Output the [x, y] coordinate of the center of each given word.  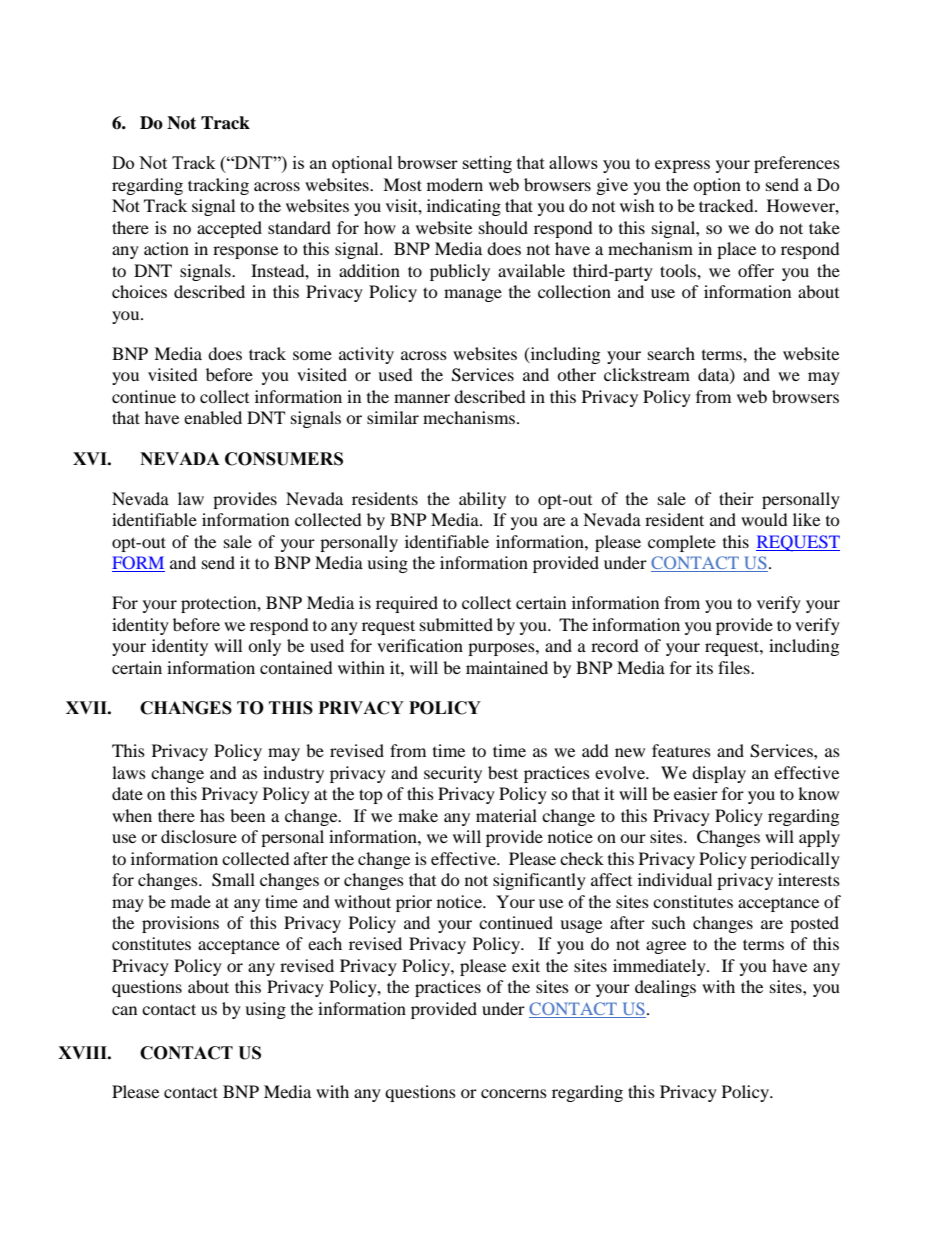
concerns [514, 1093]
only [264, 647]
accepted [229, 229]
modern [455, 184]
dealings [665, 988]
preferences [797, 164]
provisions [180, 924]
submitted [456, 624]
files [735, 667]
